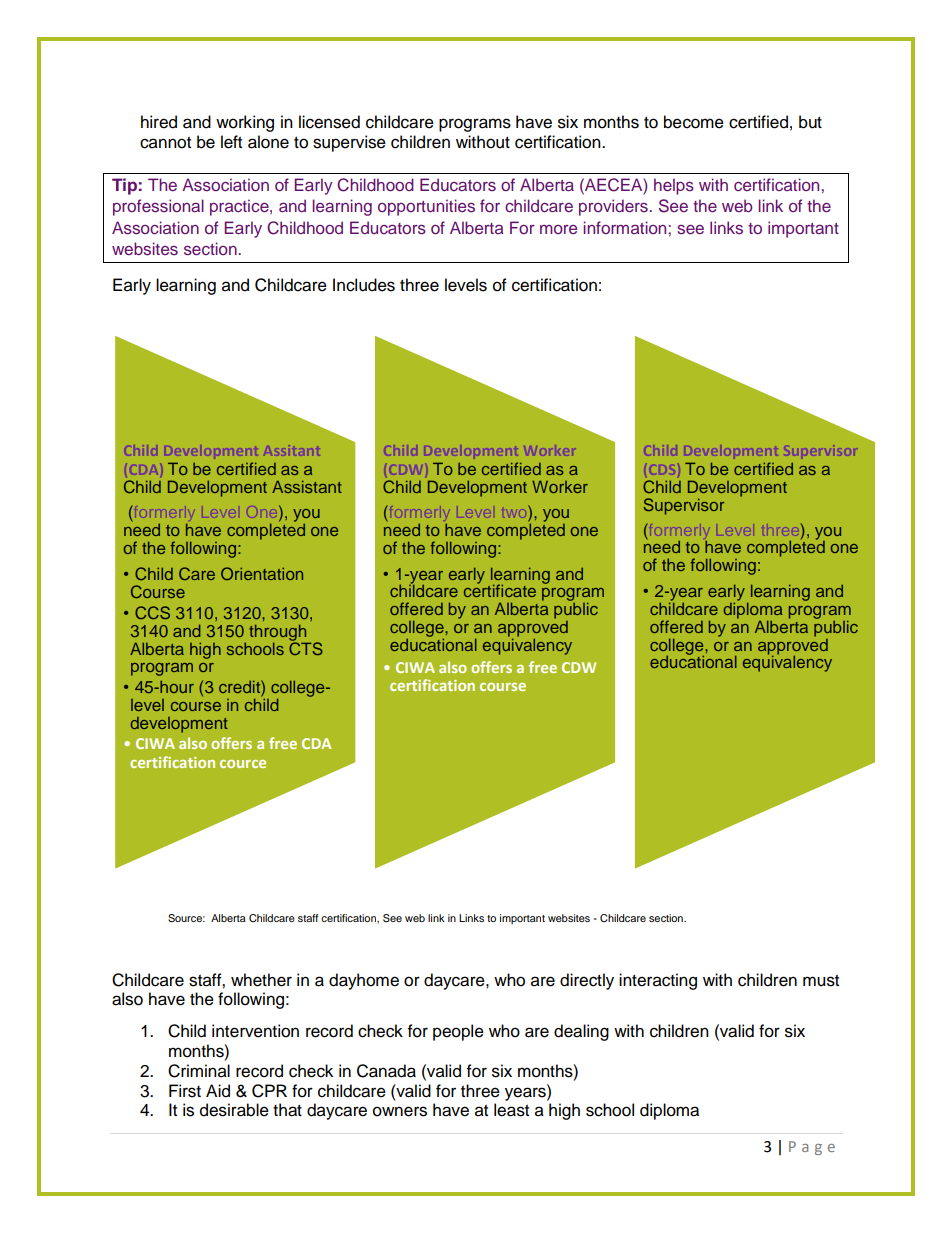 The width and height of the screenshot is (952, 1233). What do you see at coordinates (307, 486) in the screenshot?
I see `Assistant` at bounding box center [307, 486].
